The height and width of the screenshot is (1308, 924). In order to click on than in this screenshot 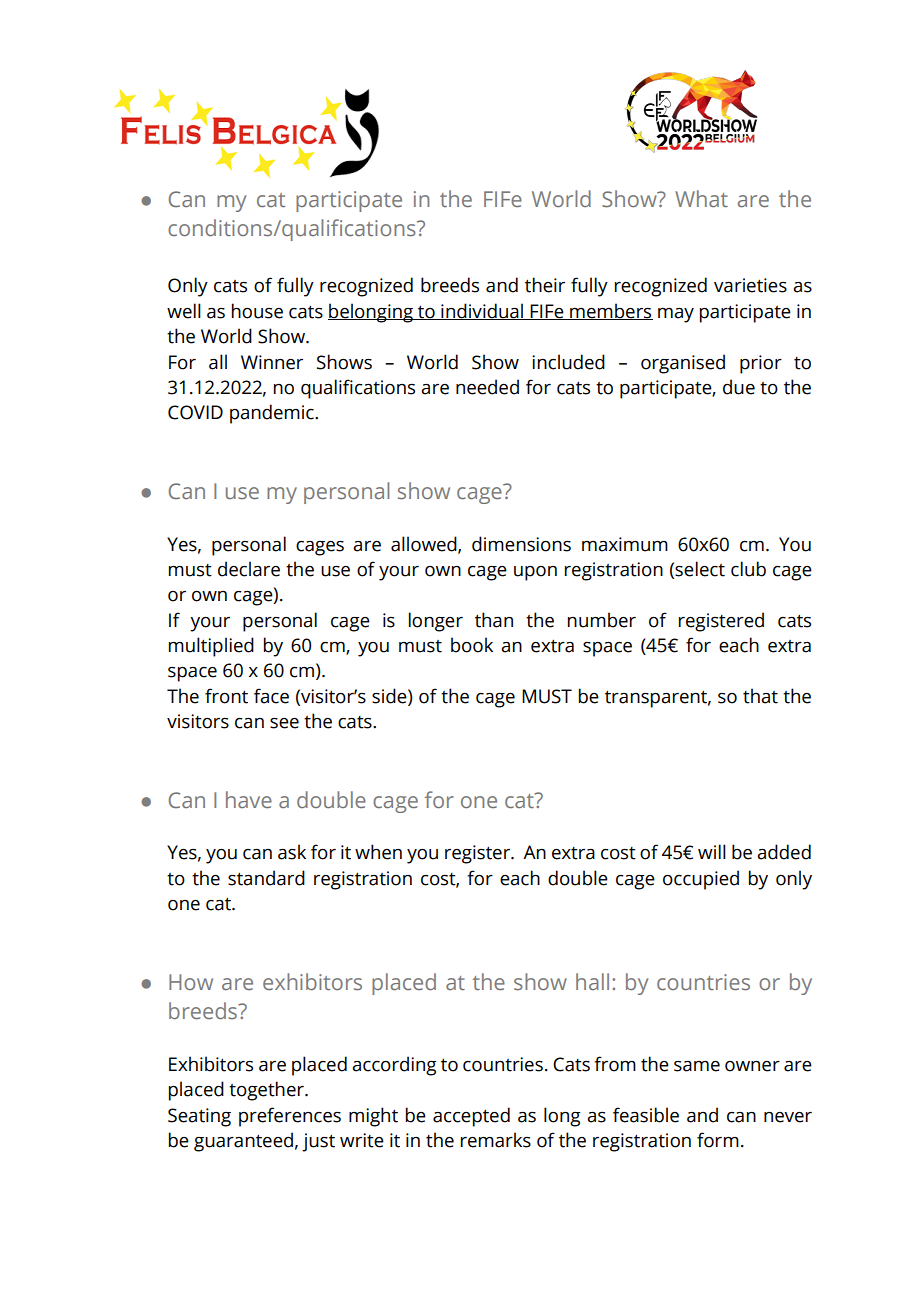, I will do `click(494, 620)`.
